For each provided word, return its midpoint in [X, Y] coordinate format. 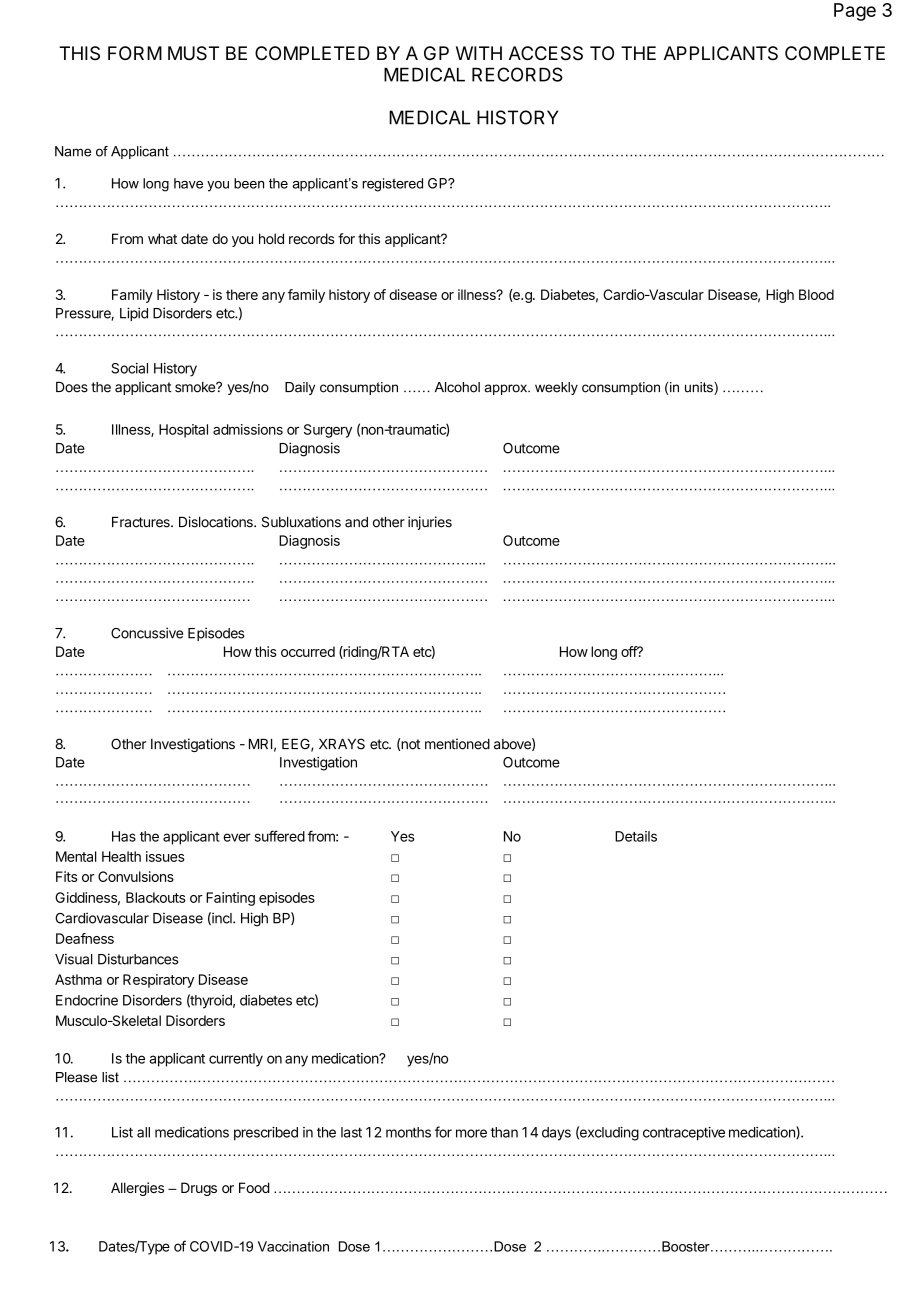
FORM [135, 53]
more [471, 1133]
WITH [479, 53]
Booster [687, 1246]
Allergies [137, 1189]
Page [855, 12]
